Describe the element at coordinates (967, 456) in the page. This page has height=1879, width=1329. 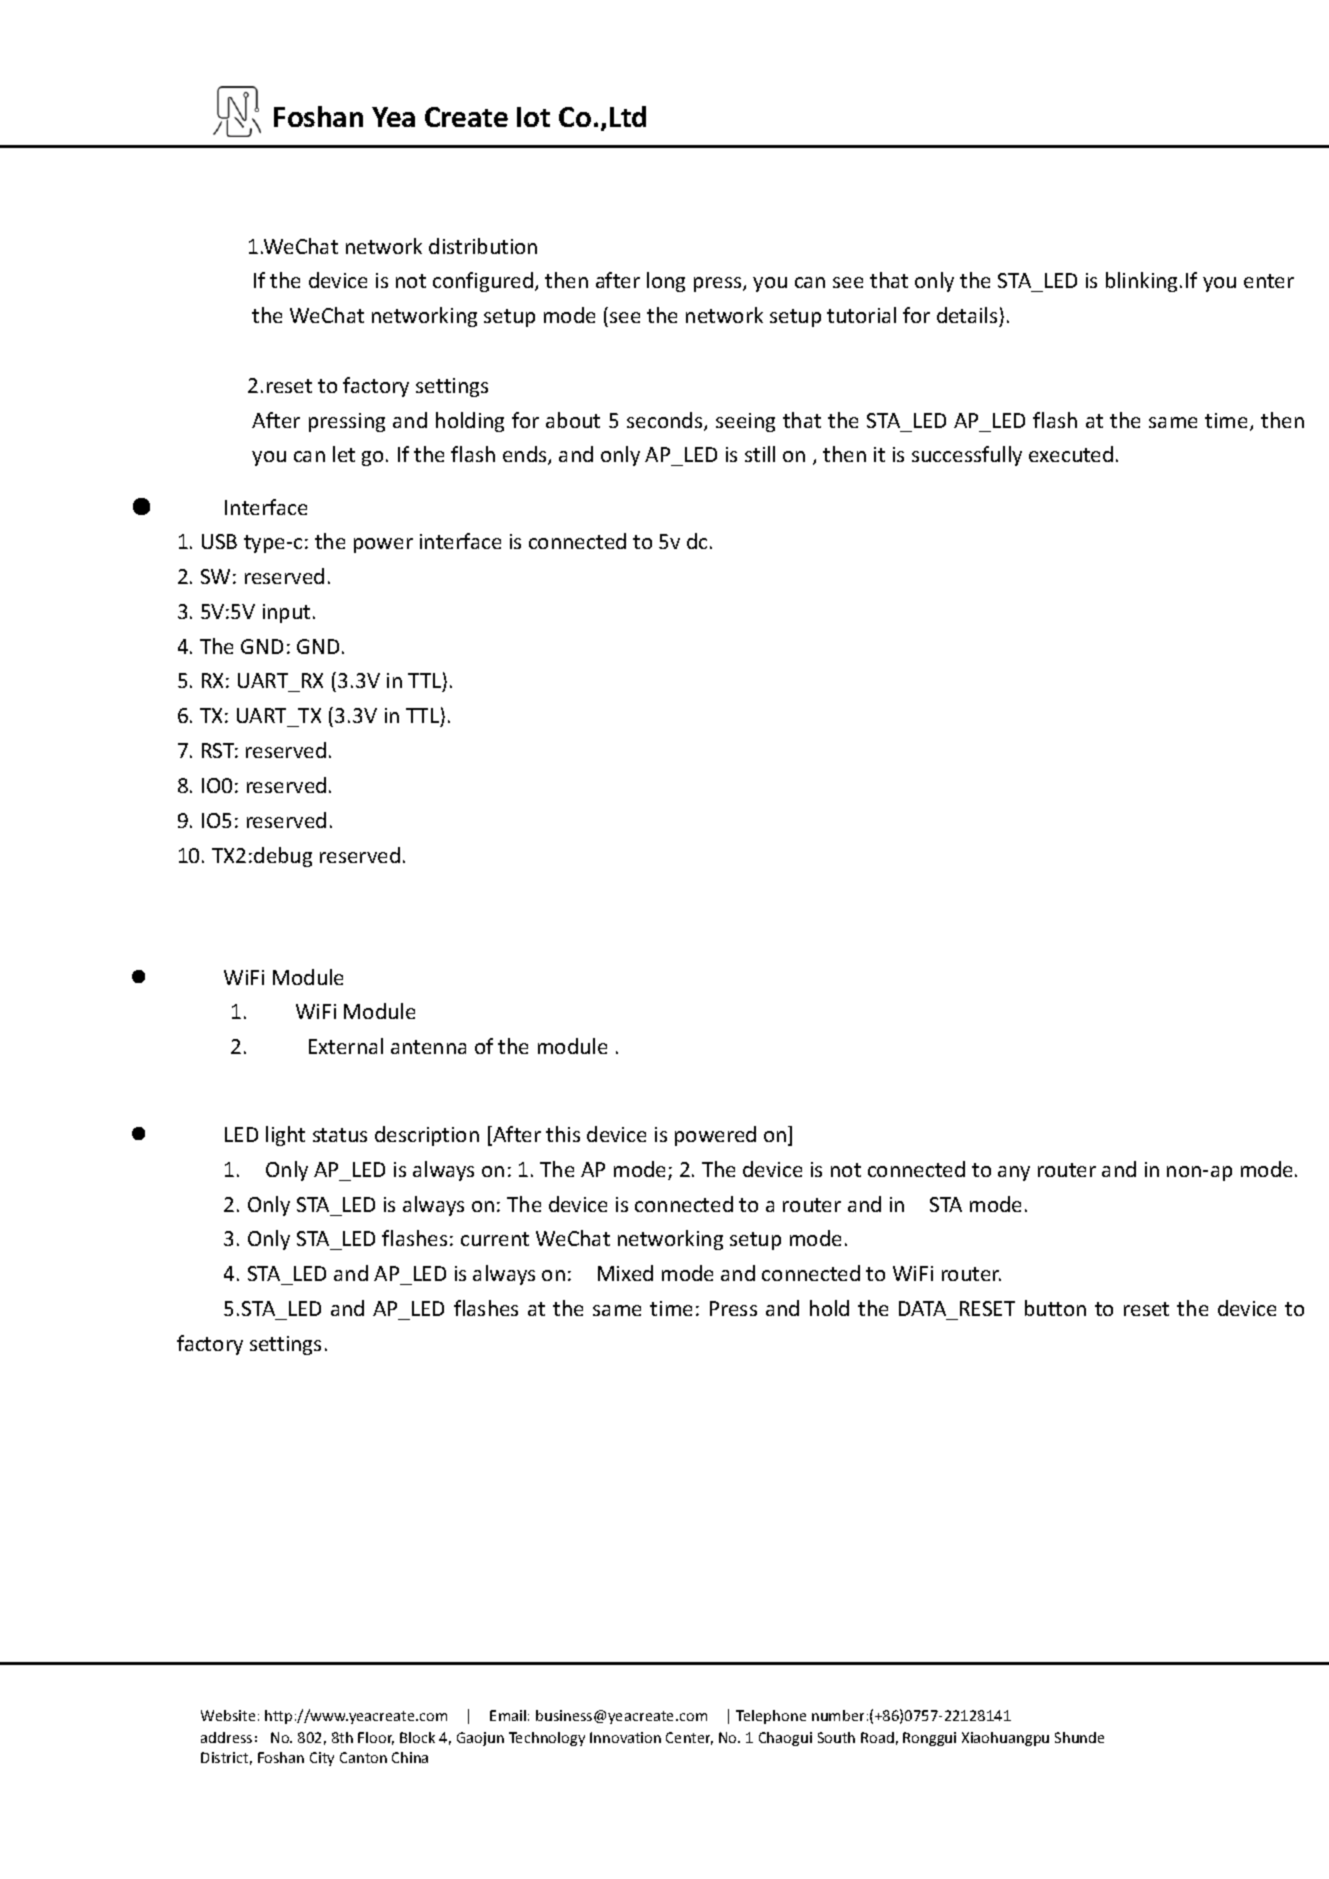
I see `successfully` at that location.
